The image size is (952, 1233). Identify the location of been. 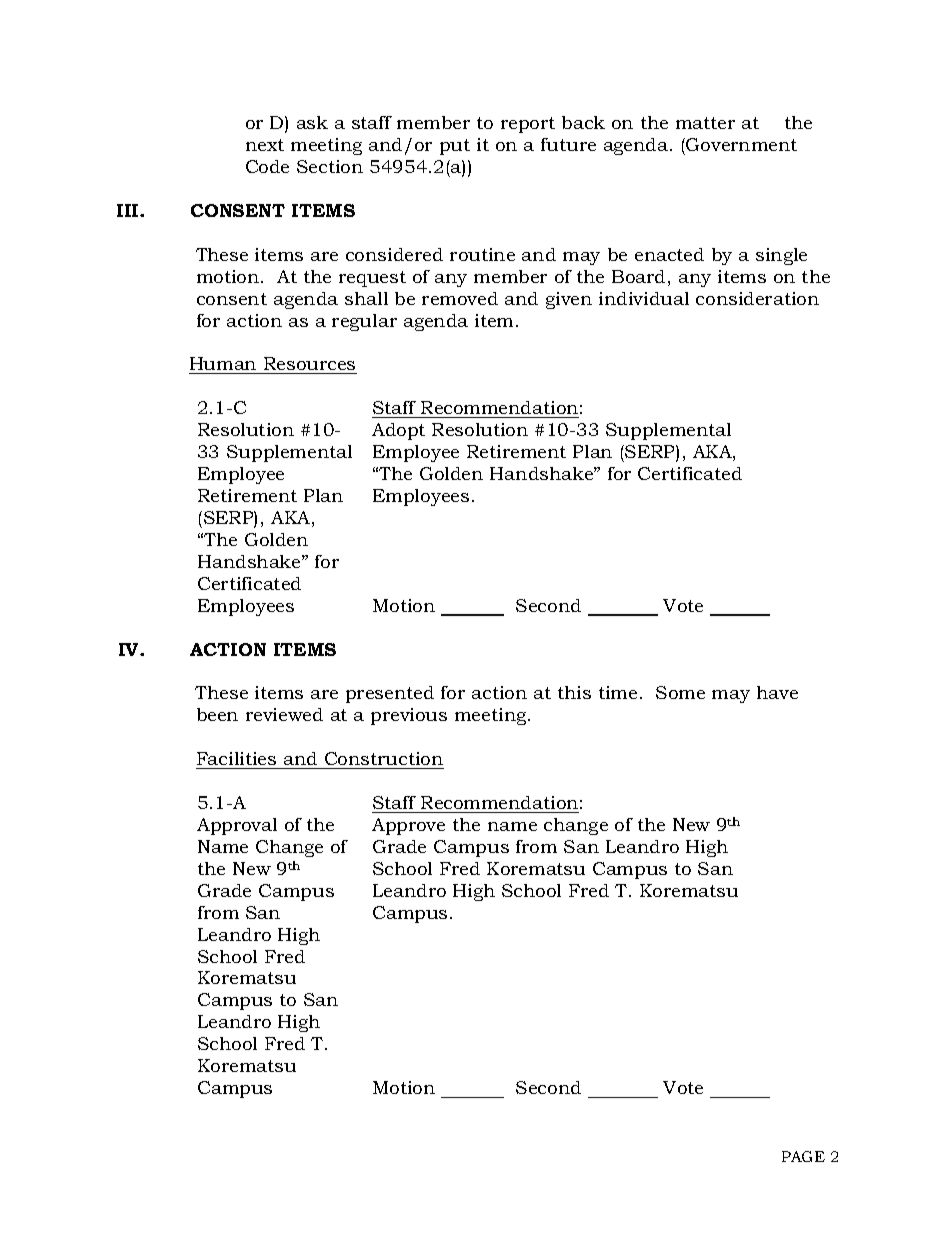
(217, 714).
